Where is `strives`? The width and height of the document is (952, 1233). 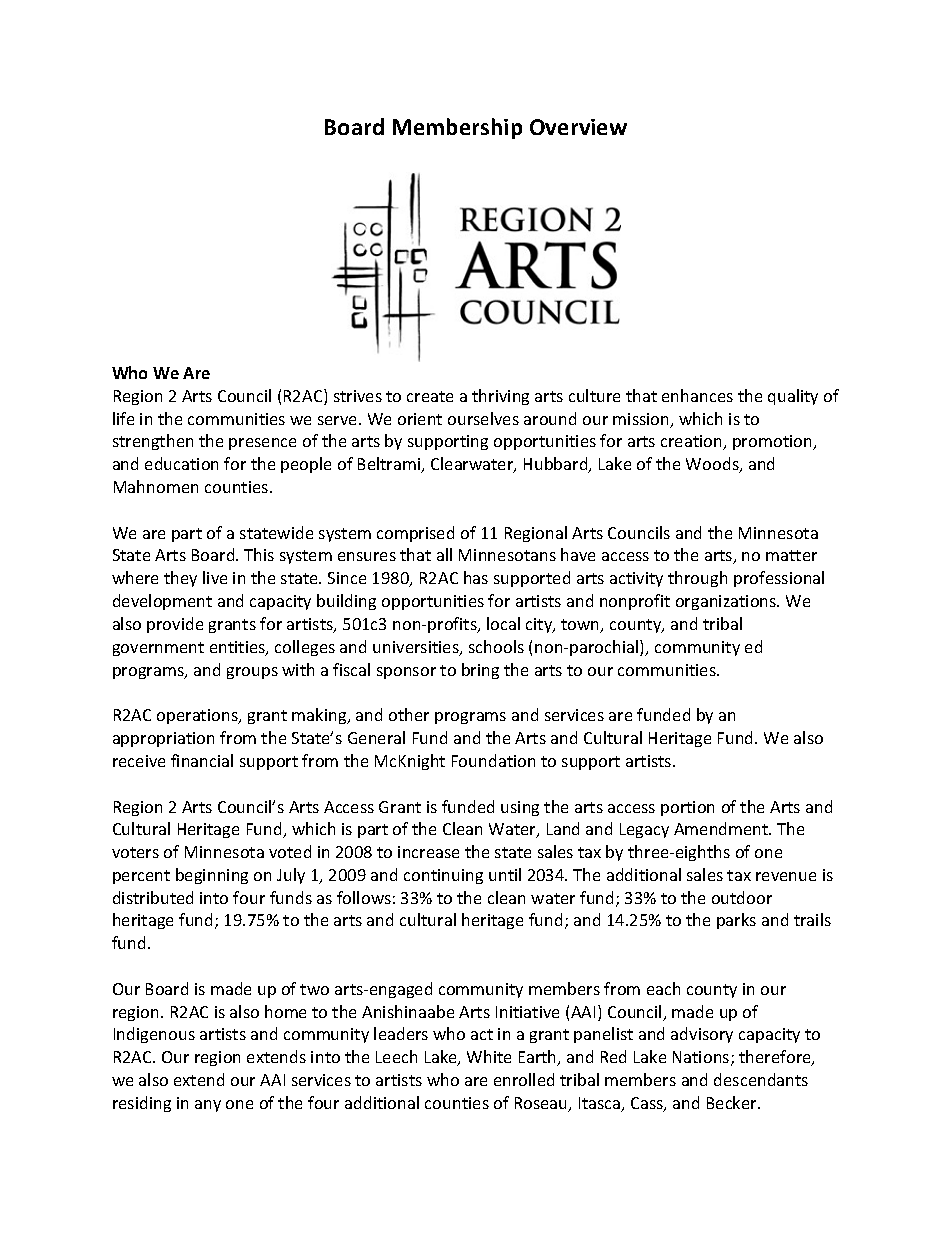 strives is located at coordinates (358, 396).
